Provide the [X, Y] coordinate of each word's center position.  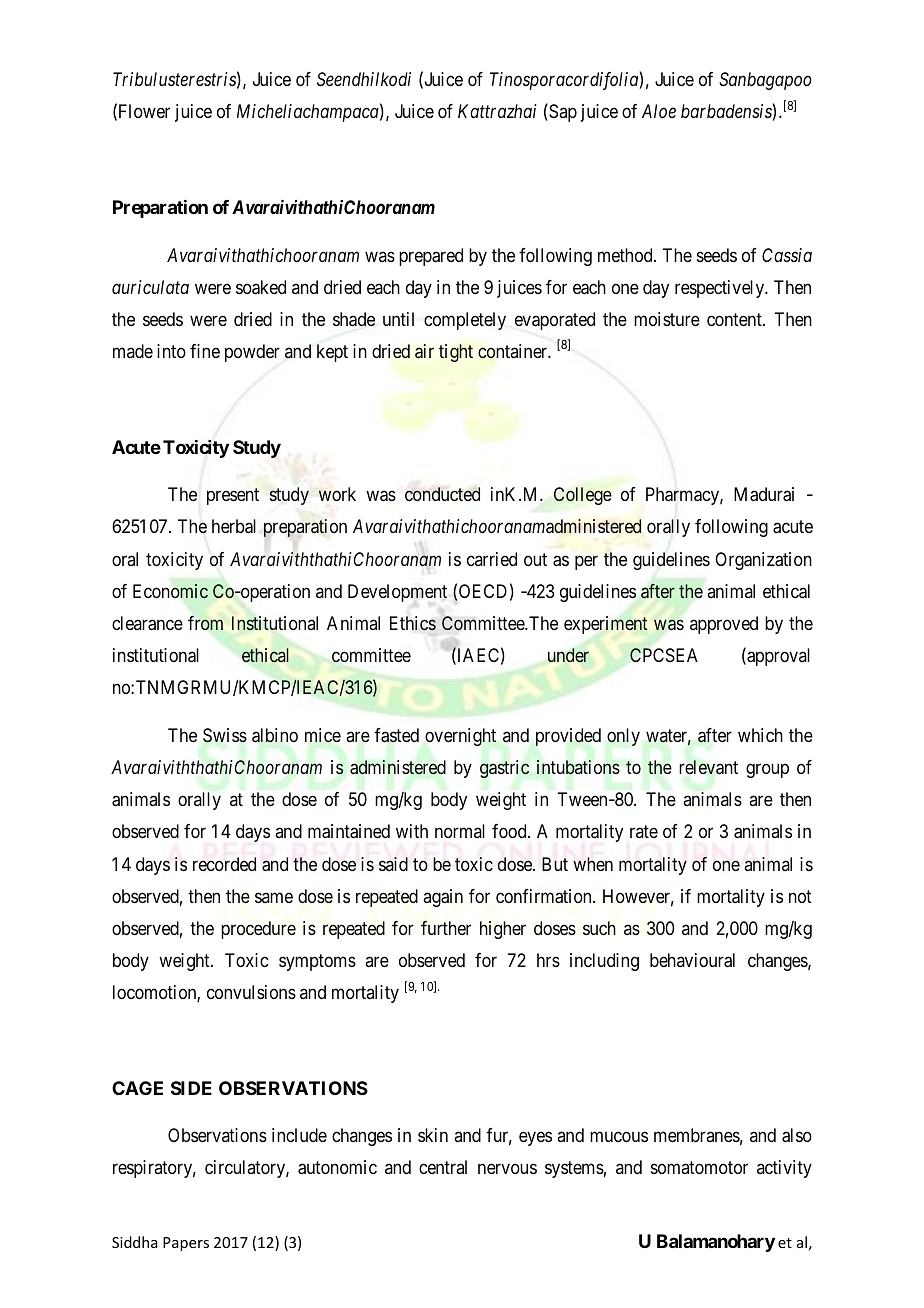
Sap [562, 113]
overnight [460, 737]
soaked [261, 287]
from [205, 623]
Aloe [659, 111]
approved [724, 625]
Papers [186, 1244]
